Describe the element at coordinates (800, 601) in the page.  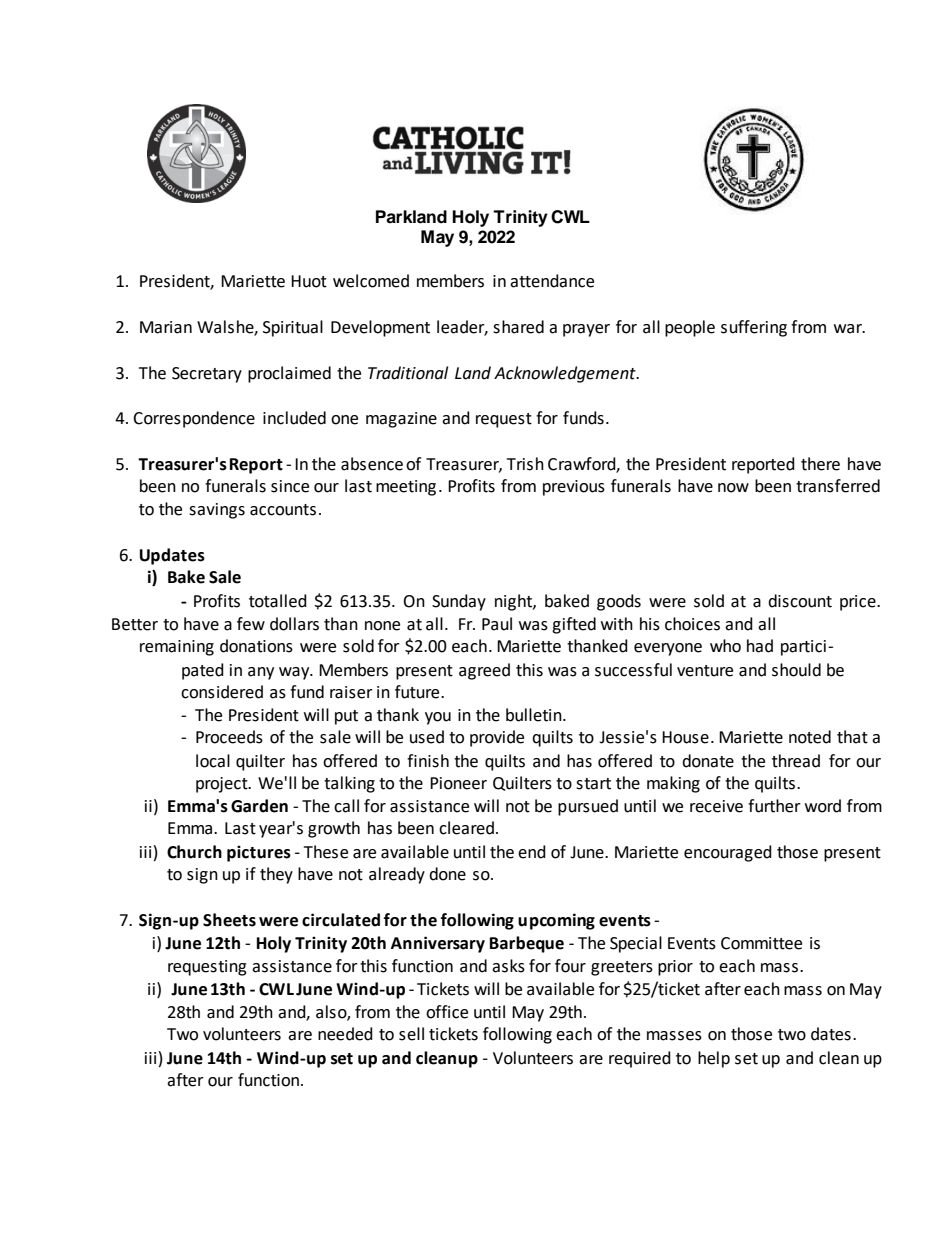
I see `discount` at that location.
